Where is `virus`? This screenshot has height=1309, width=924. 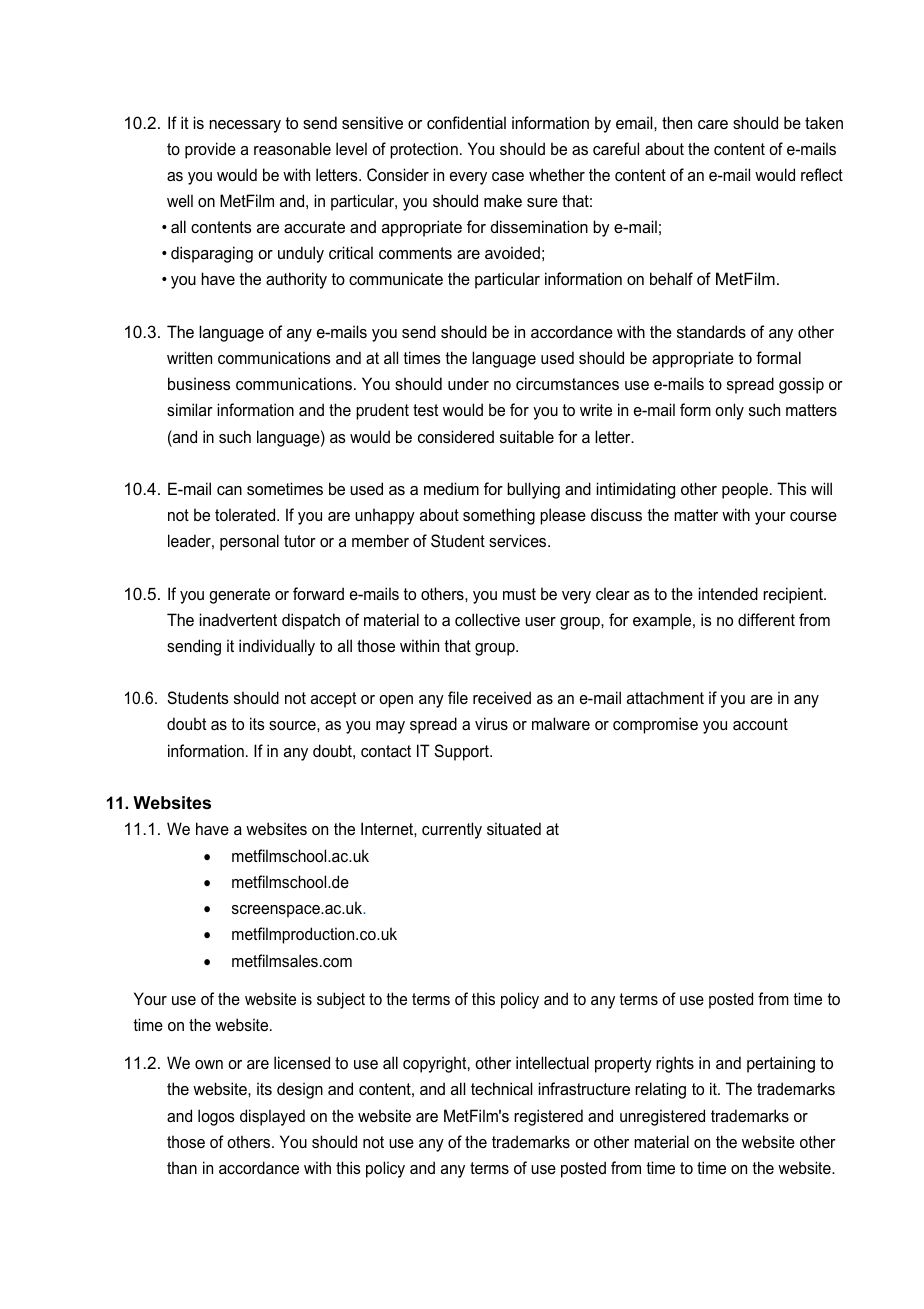 virus is located at coordinates (491, 723).
